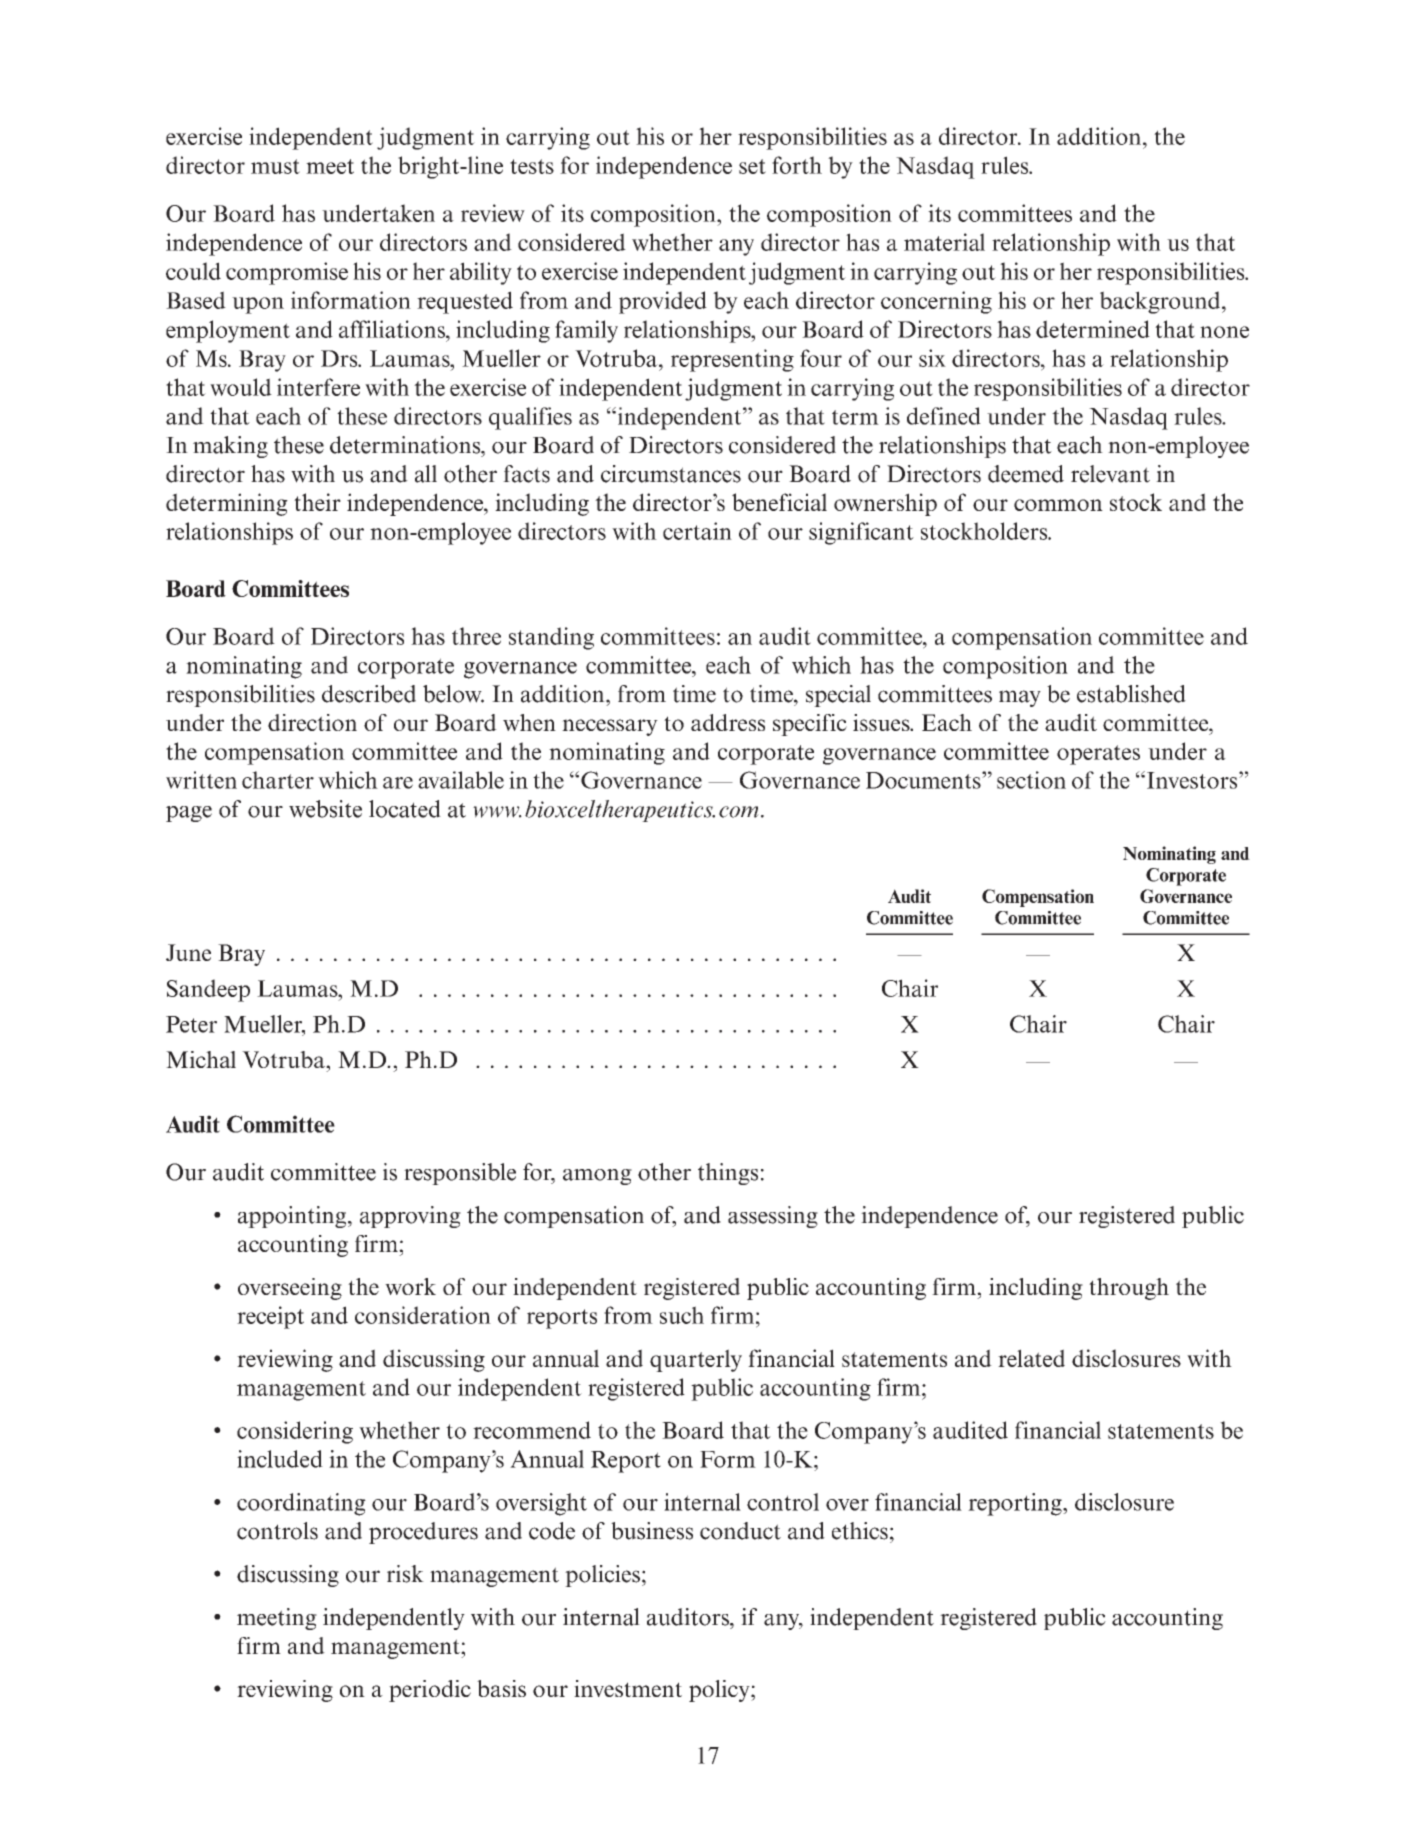 Image resolution: width=1415 pixels, height=1844 pixels. What do you see at coordinates (1129, 1289) in the screenshot?
I see `through` at bounding box center [1129, 1289].
